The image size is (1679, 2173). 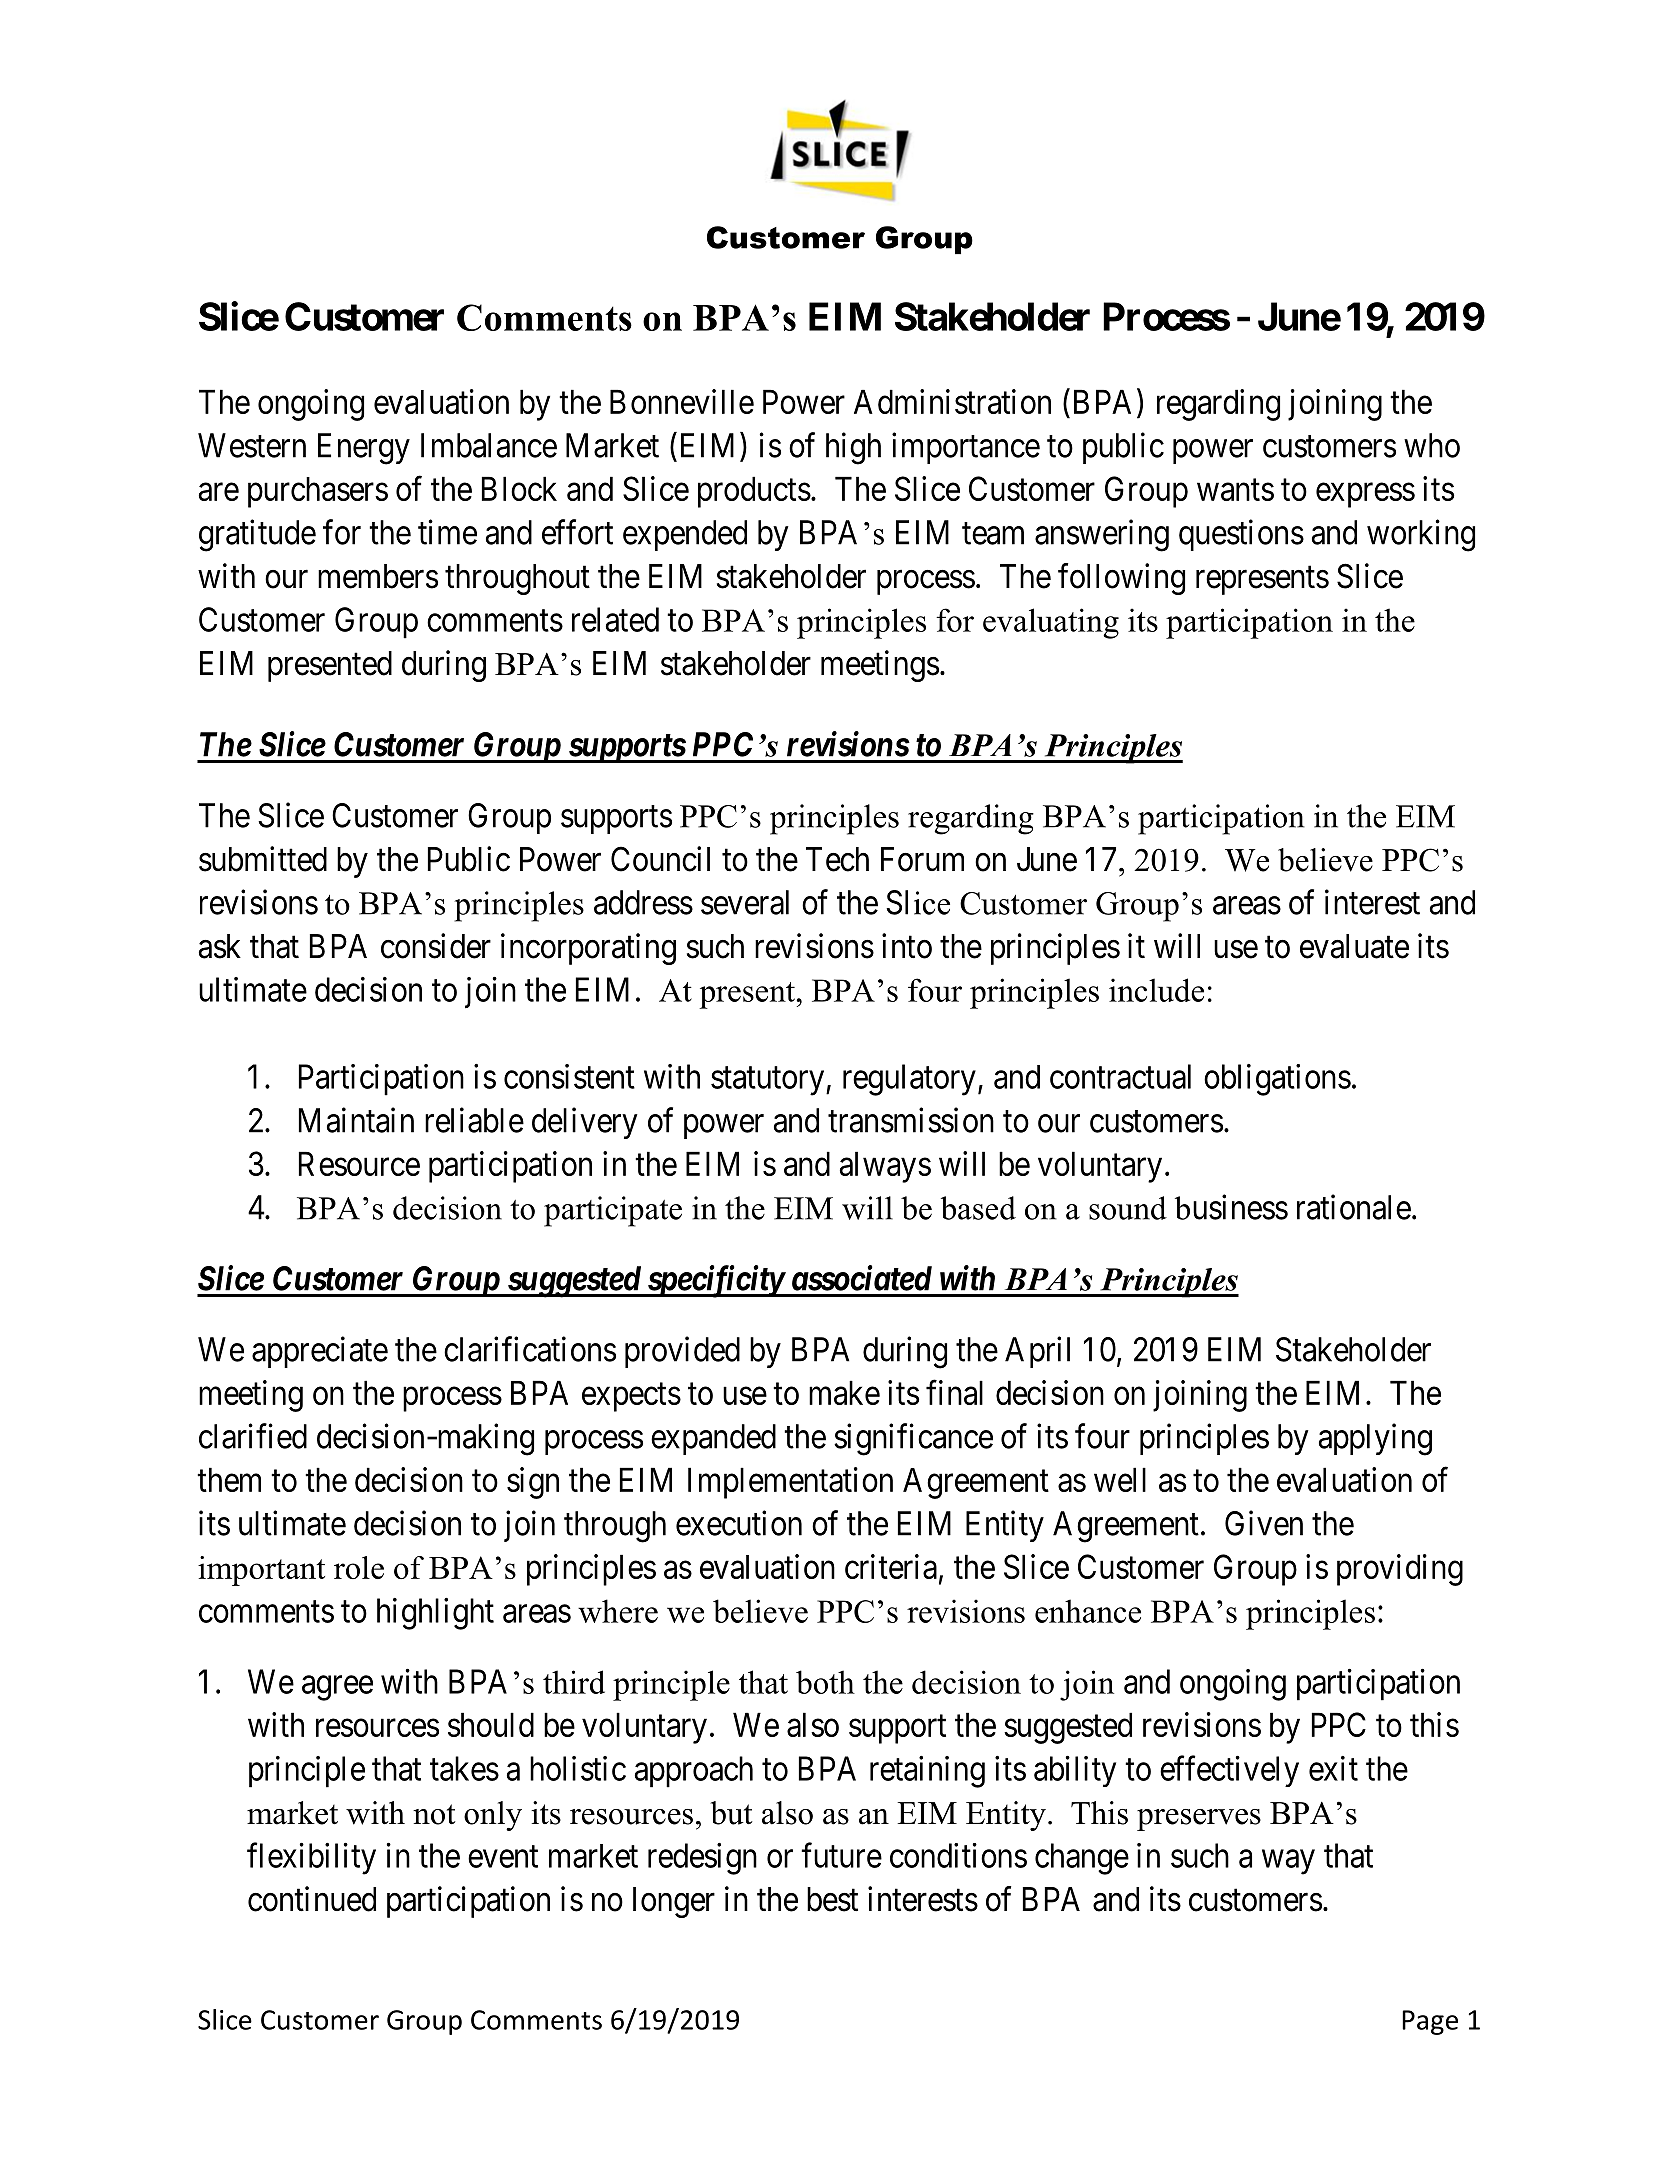 What do you see at coordinates (356, 1120) in the image?
I see `Maintain` at bounding box center [356, 1120].
